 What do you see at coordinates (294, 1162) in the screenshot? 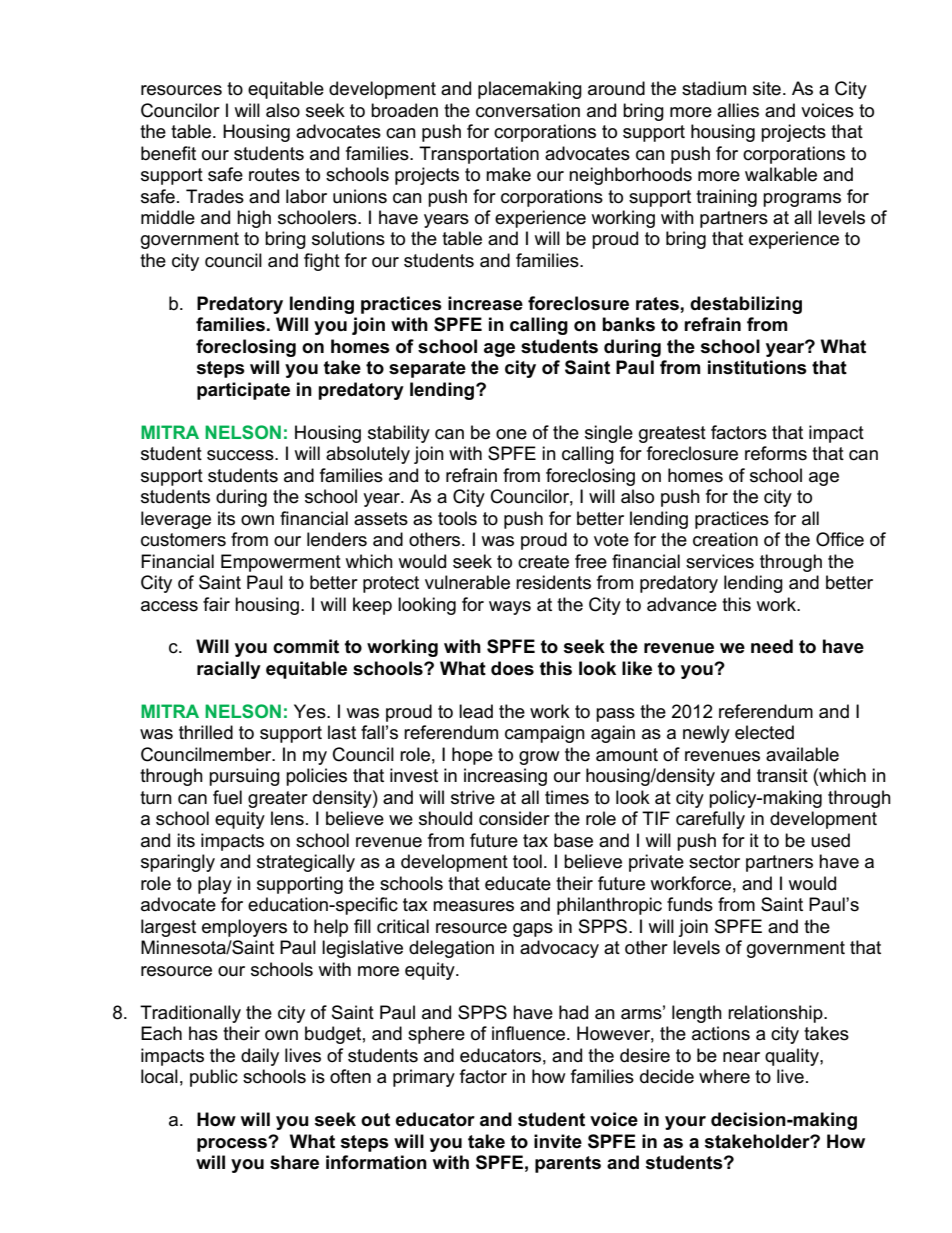
I see `share` at bounding box center [294, 1162].
